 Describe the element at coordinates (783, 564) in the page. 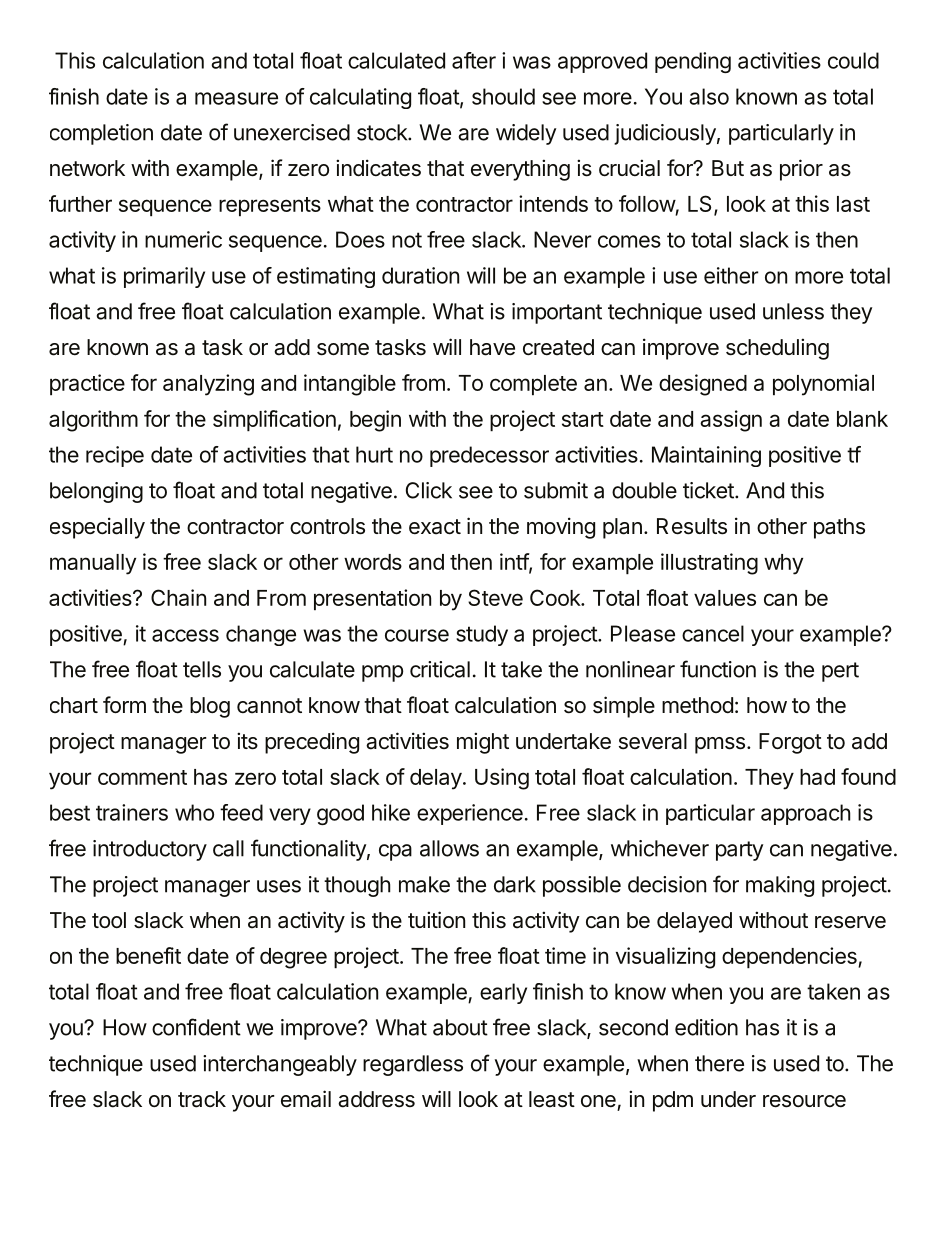

I see `why` at that location.
